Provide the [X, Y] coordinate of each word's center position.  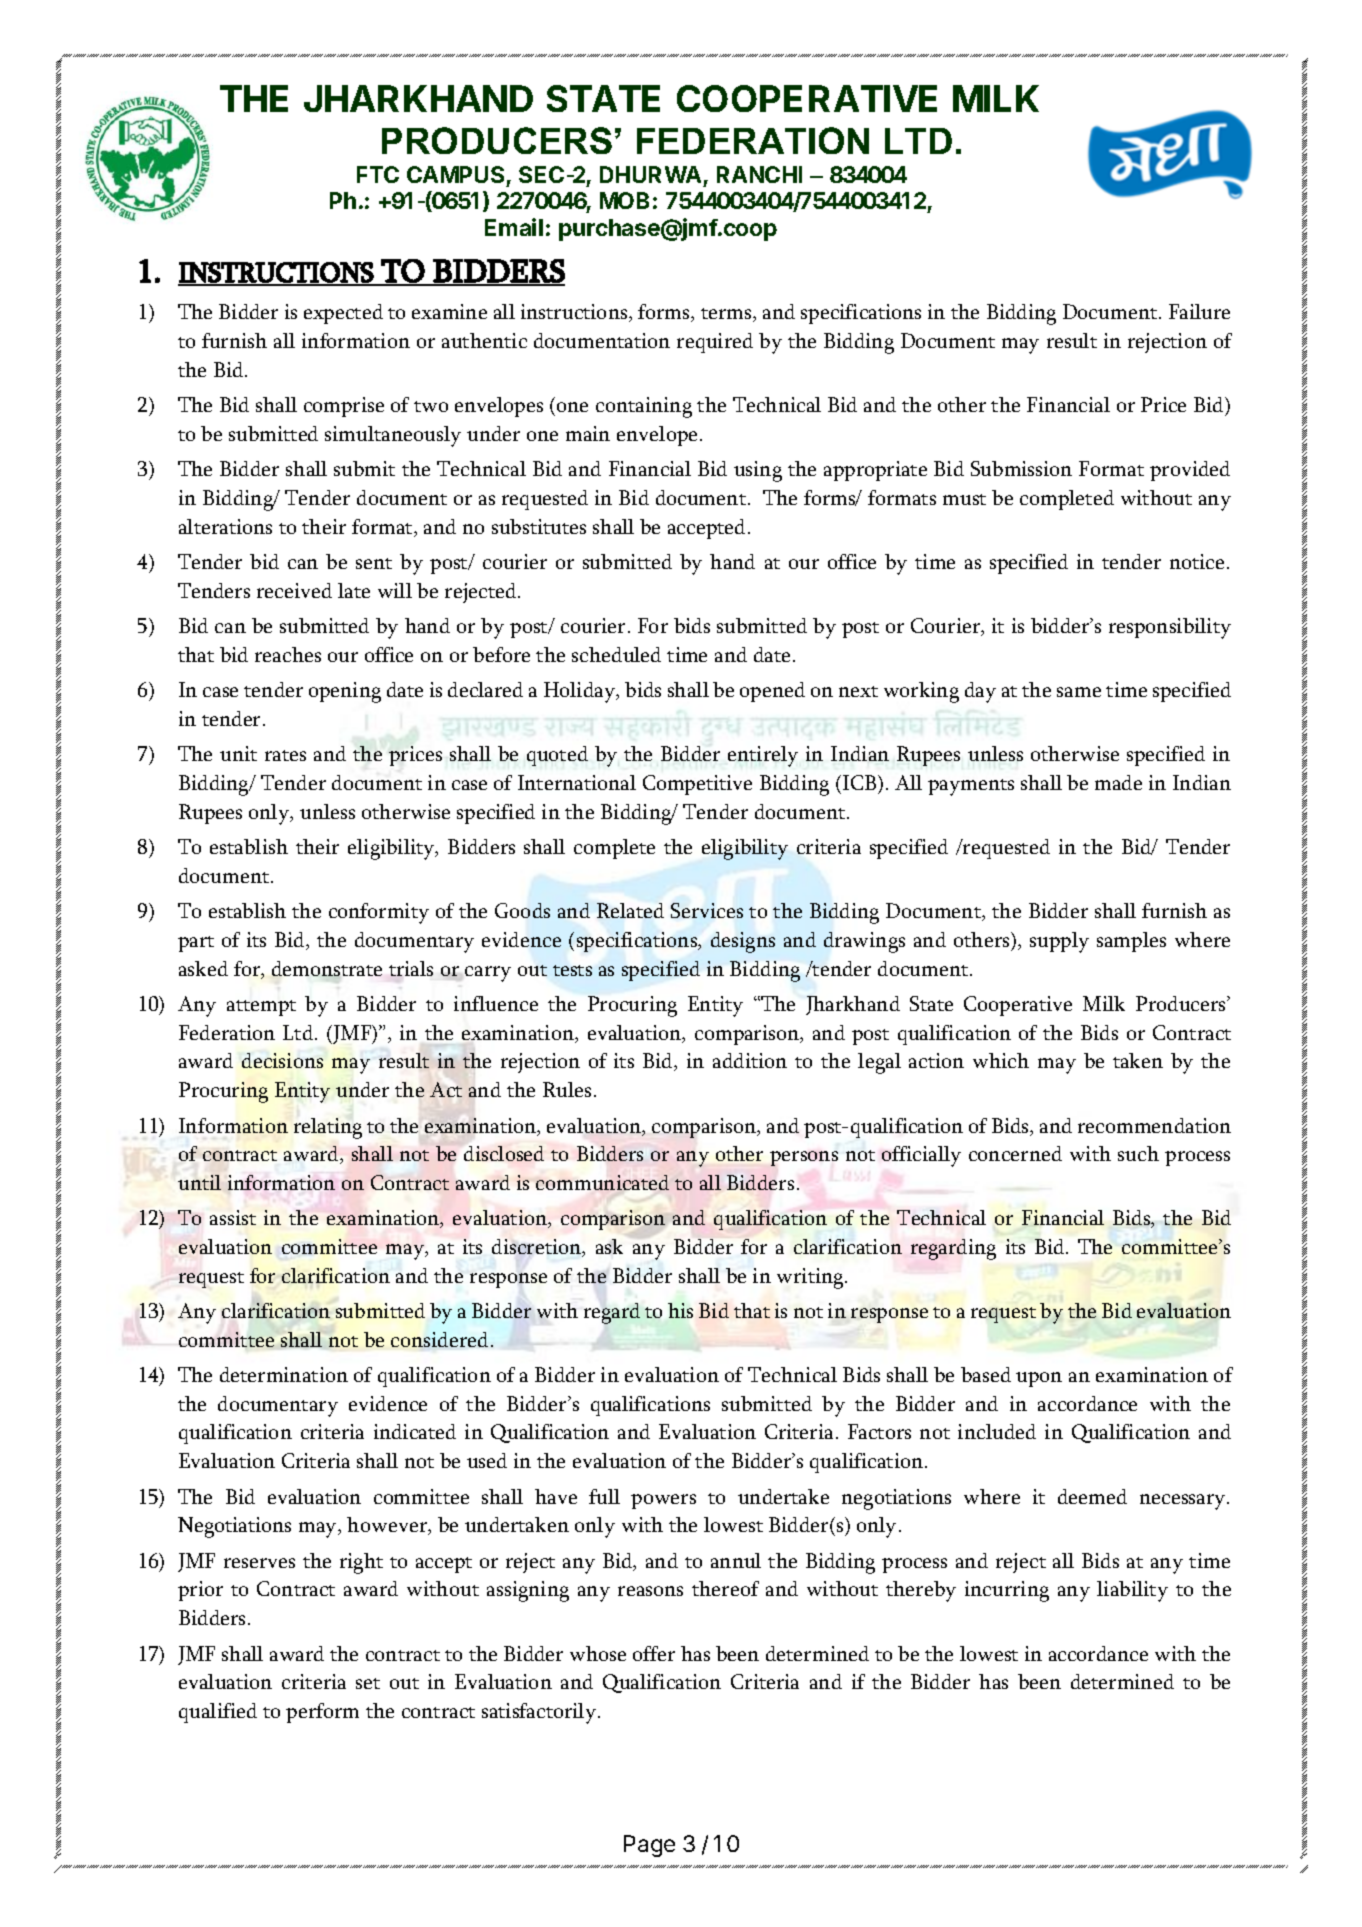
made [1118, 782]
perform [322, 1713]
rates [285, 755]
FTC [378, 174]
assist [233, 1217]
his [680, 1310]
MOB [624, 200]
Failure [1199, 311]
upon [1039, 1379]
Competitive [697, 785]
